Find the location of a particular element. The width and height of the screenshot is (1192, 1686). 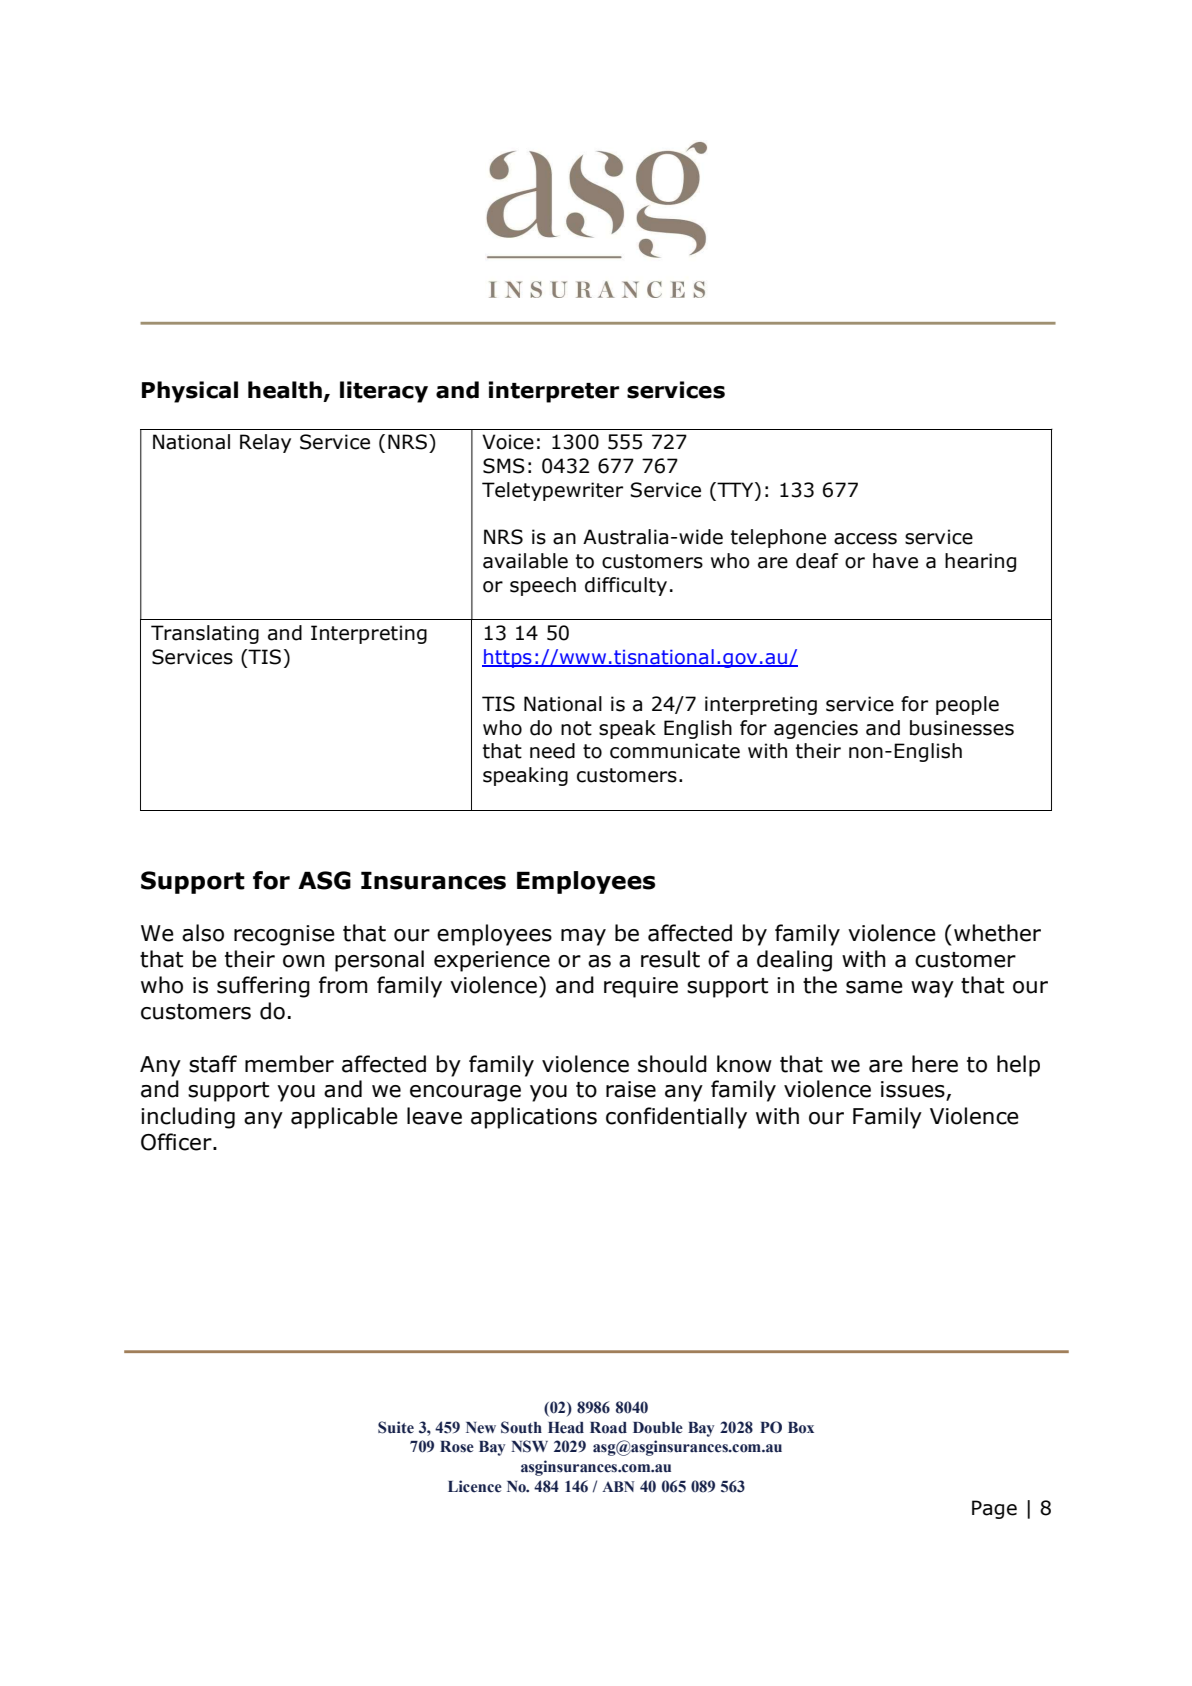

Suite is located at coordinates (396, 1427).
